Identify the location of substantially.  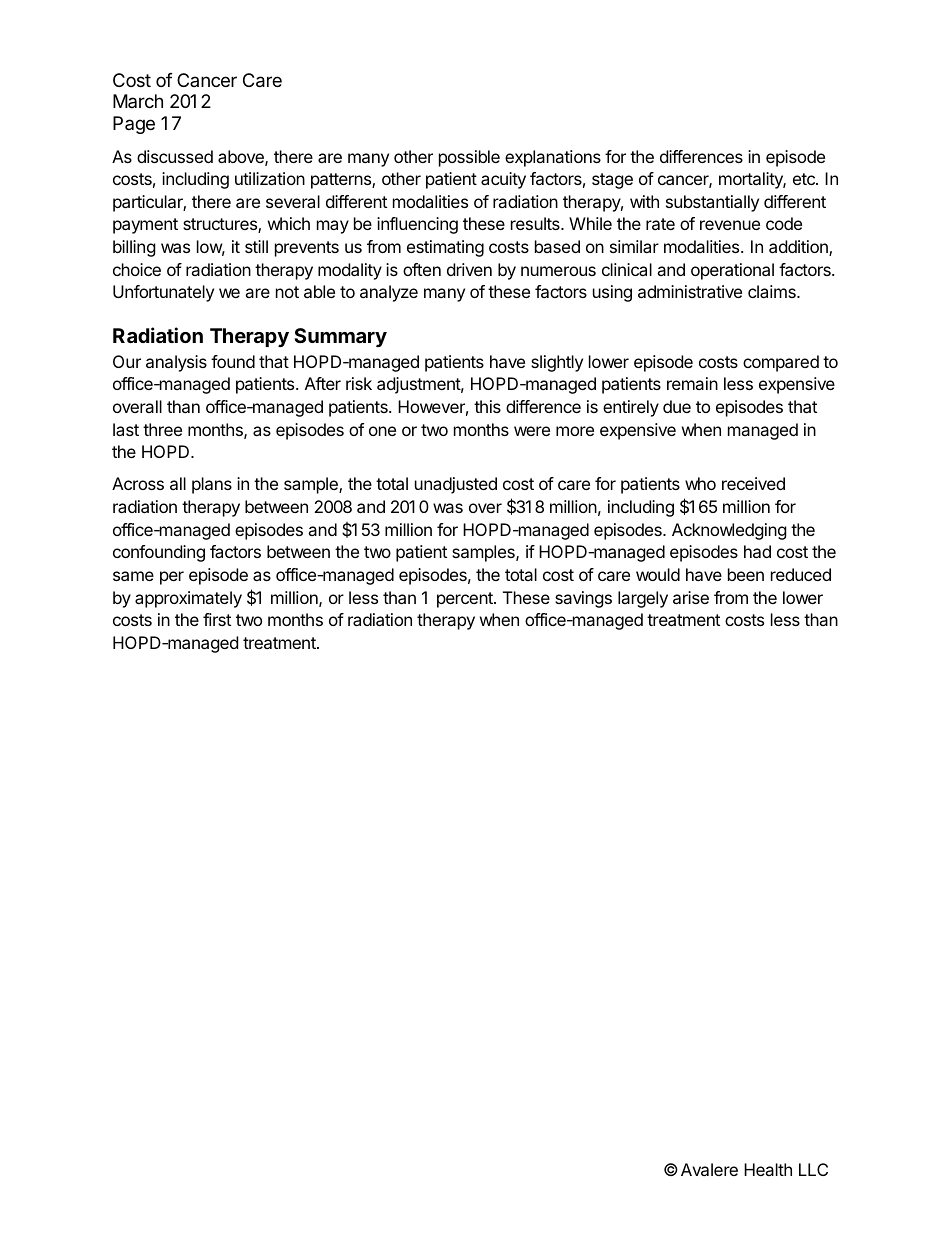
(712, 203).
